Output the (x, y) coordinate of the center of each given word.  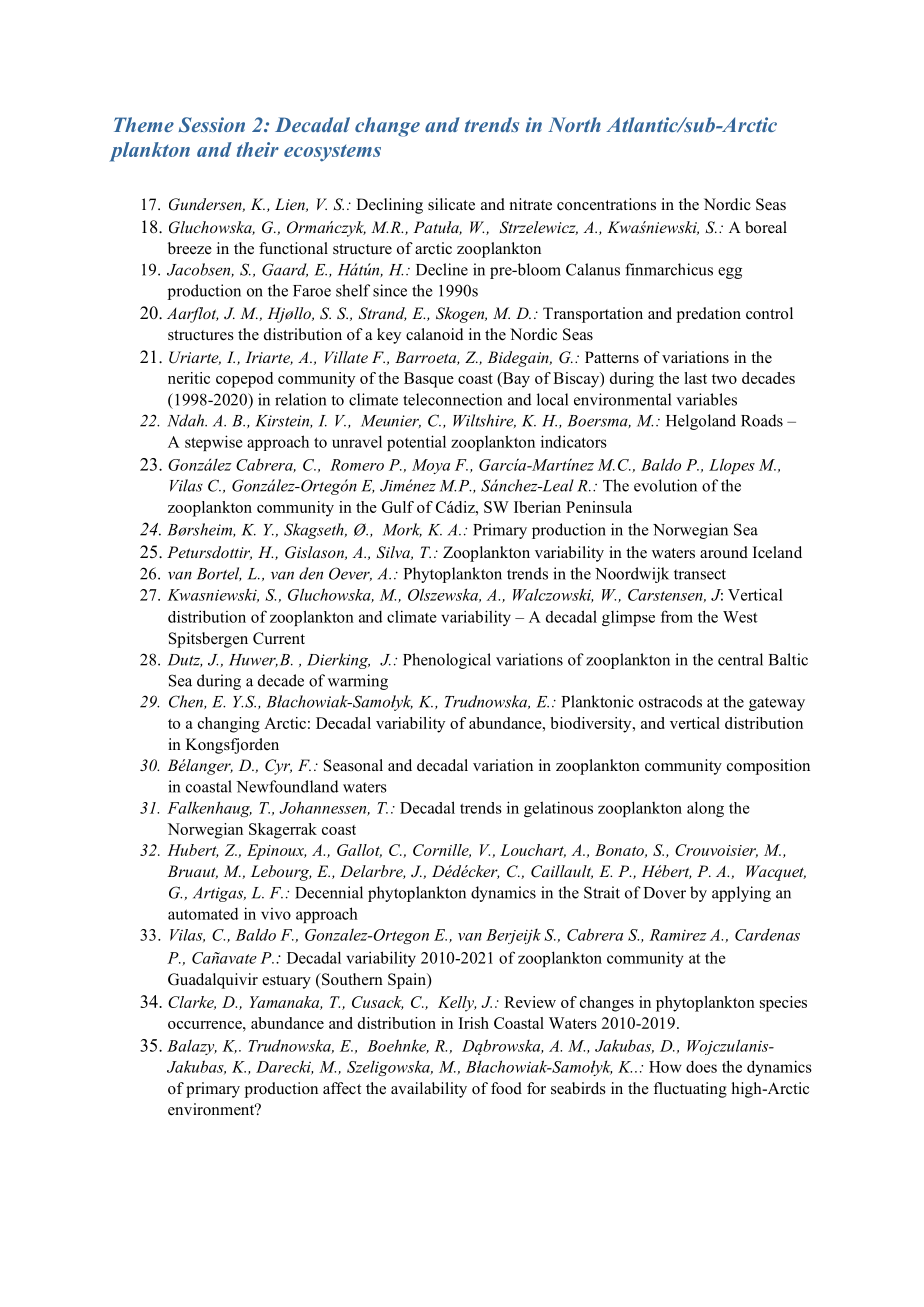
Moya (431, 466)
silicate (451, 204)
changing (229, 725)
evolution (665, 485)
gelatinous (558, 809)
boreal (766, 227)
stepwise (214, 443)
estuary (286, 982)
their (258, 149)
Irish (474, 1023)
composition (768, 767)
